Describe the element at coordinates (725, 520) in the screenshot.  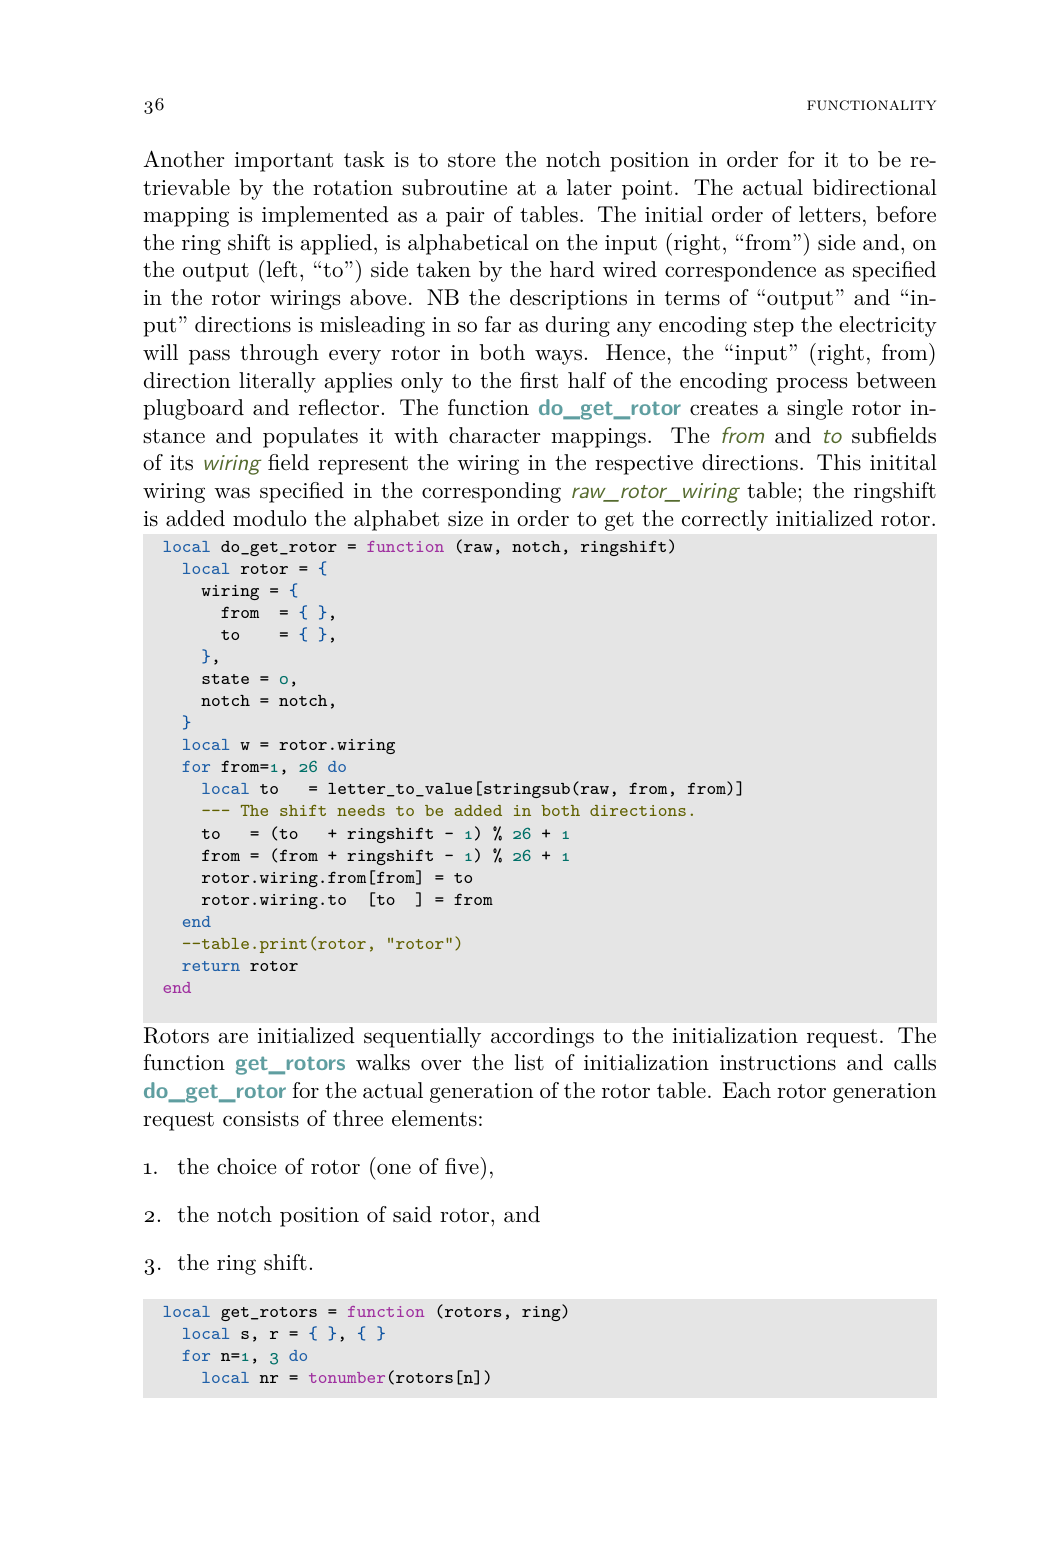
I see `correctly` at that location.
